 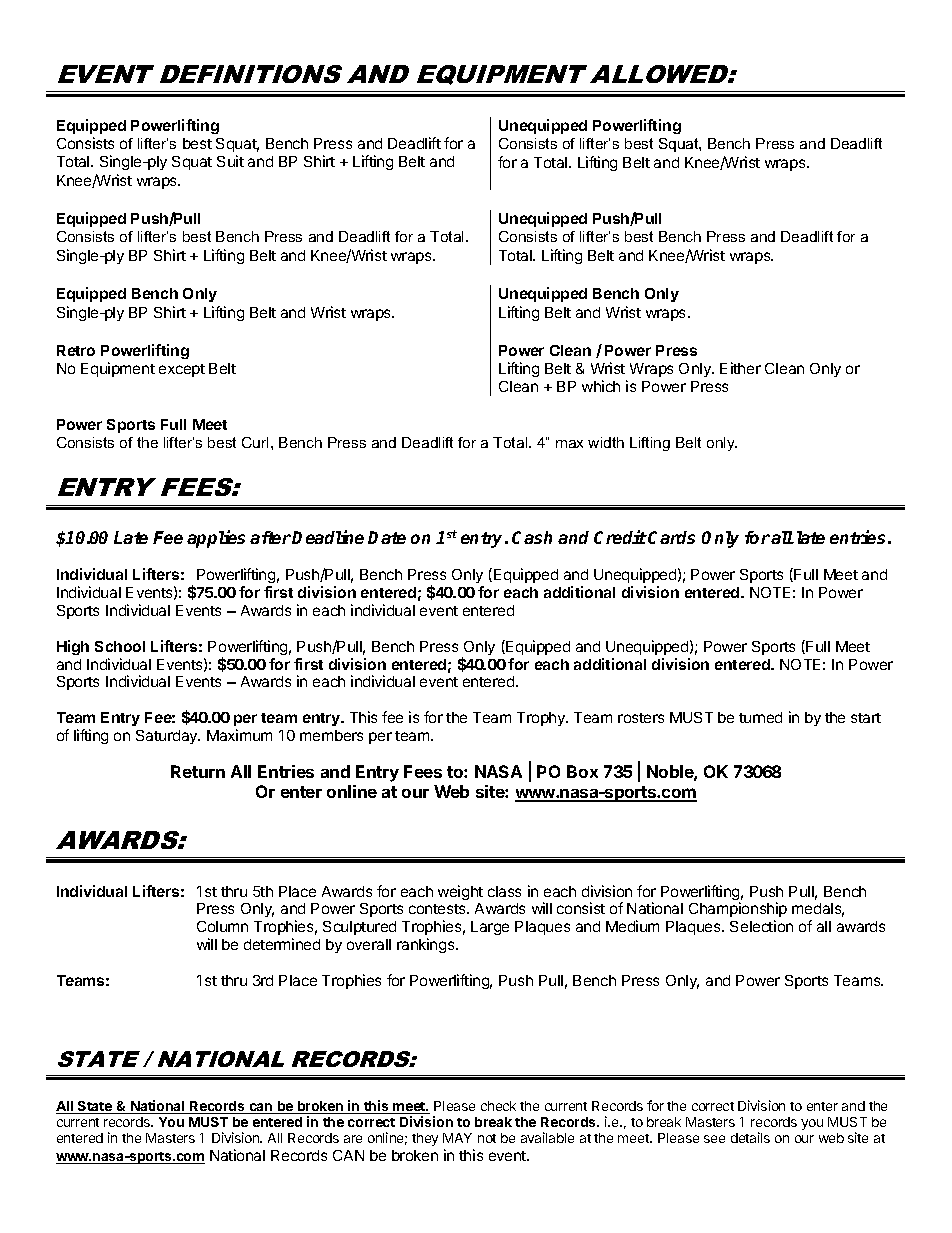 What do you see at coordinates (542, 719) in the image?
I see `Trophy` at bounding box center [542, 719].
